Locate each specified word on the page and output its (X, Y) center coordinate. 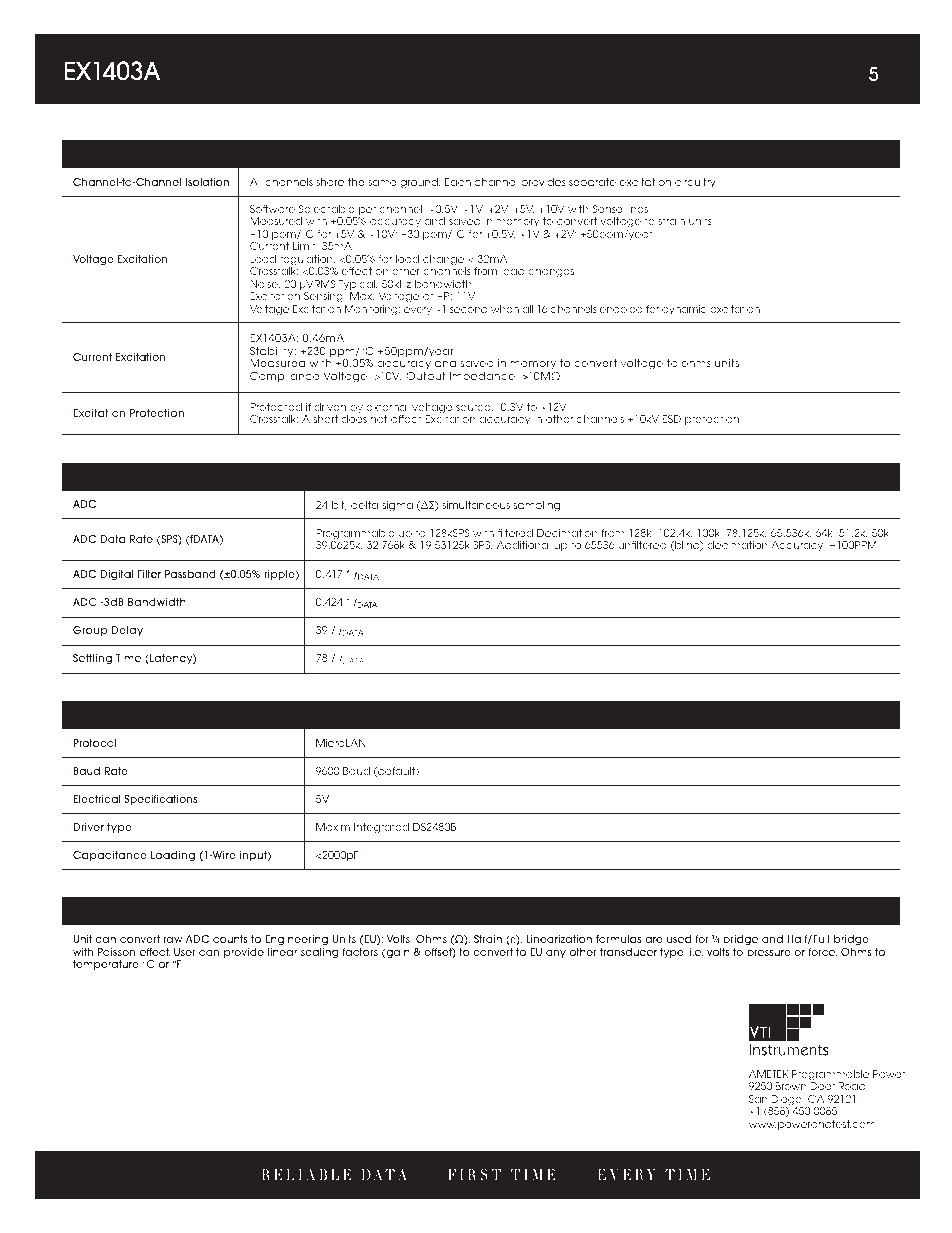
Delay (127, 631)
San (758, 1099)
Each (458, 182)
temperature (106, 965)
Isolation (207, 182)
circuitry (695, 183)
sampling (536, 506)
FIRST (474, 1174)
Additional (523, 545)
